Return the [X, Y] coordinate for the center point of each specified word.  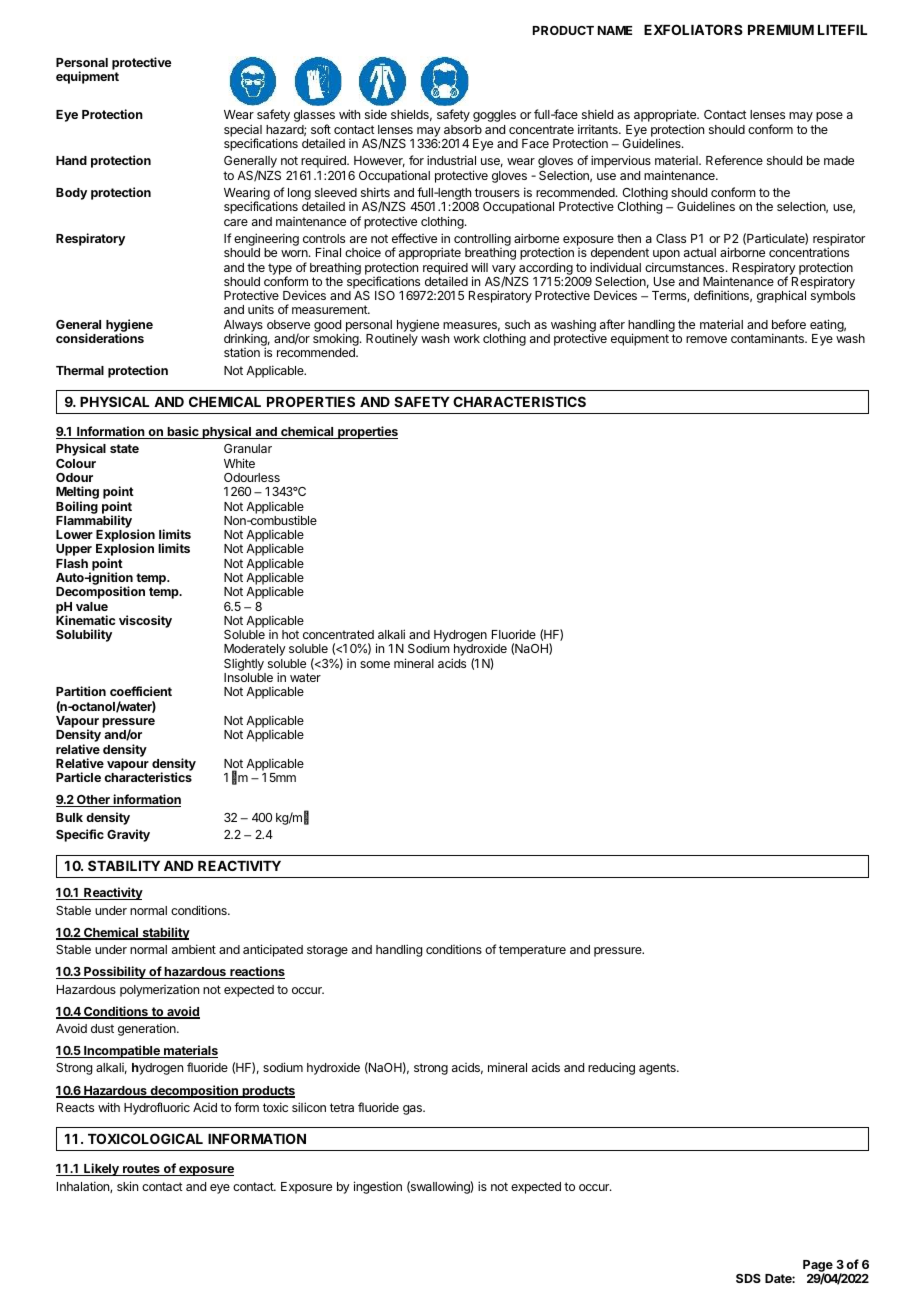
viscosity [145, 621]
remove [706, 339]
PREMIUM [781, 30]
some [375, 664]
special [243, 131]
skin [127, 1186]
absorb [463, 129]
